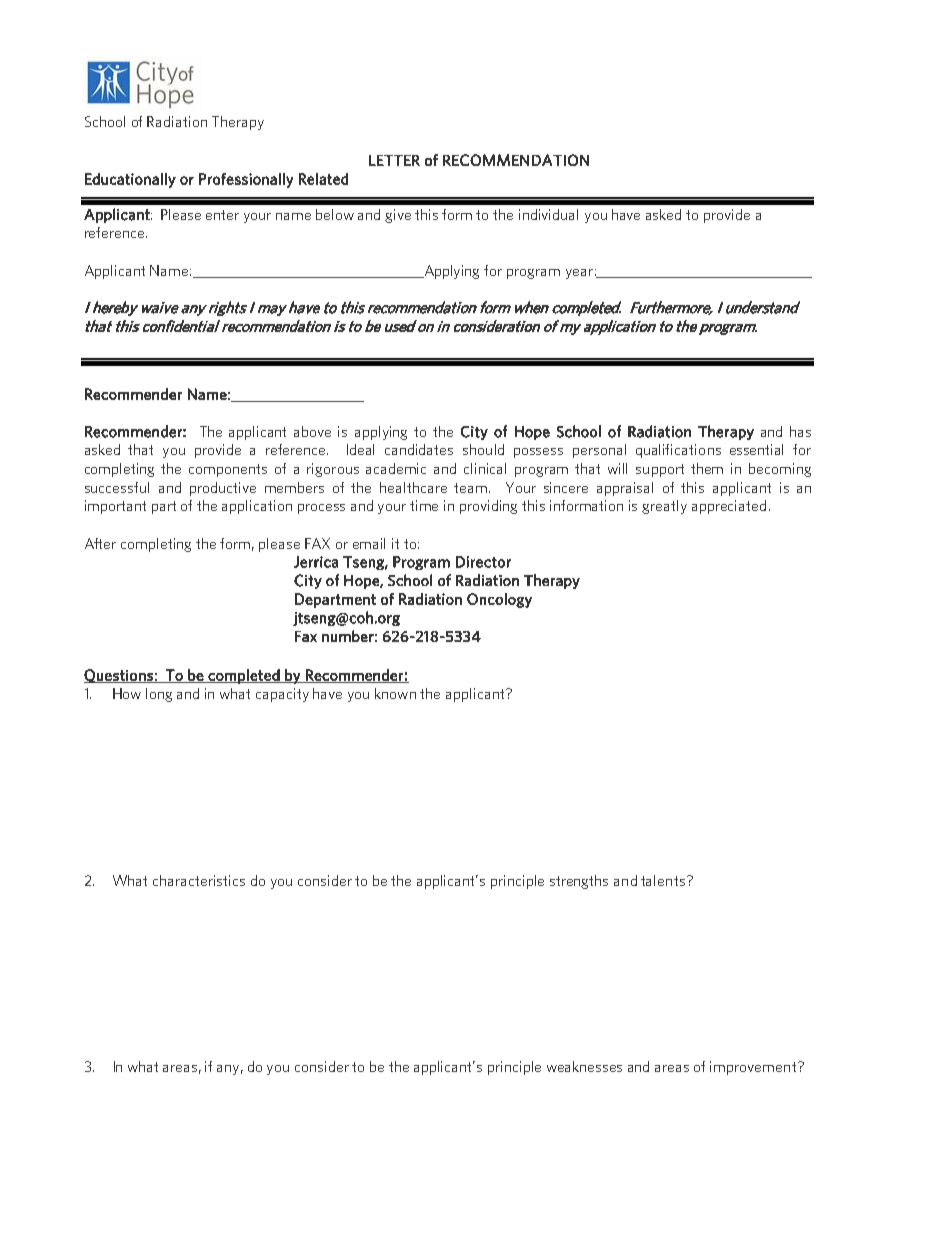 Image resolution: width=952 pixels, height=1233 pixels. What do you see at coordinates (398, 216) in the image?
I see `give` at bounding box center [398, 216].
